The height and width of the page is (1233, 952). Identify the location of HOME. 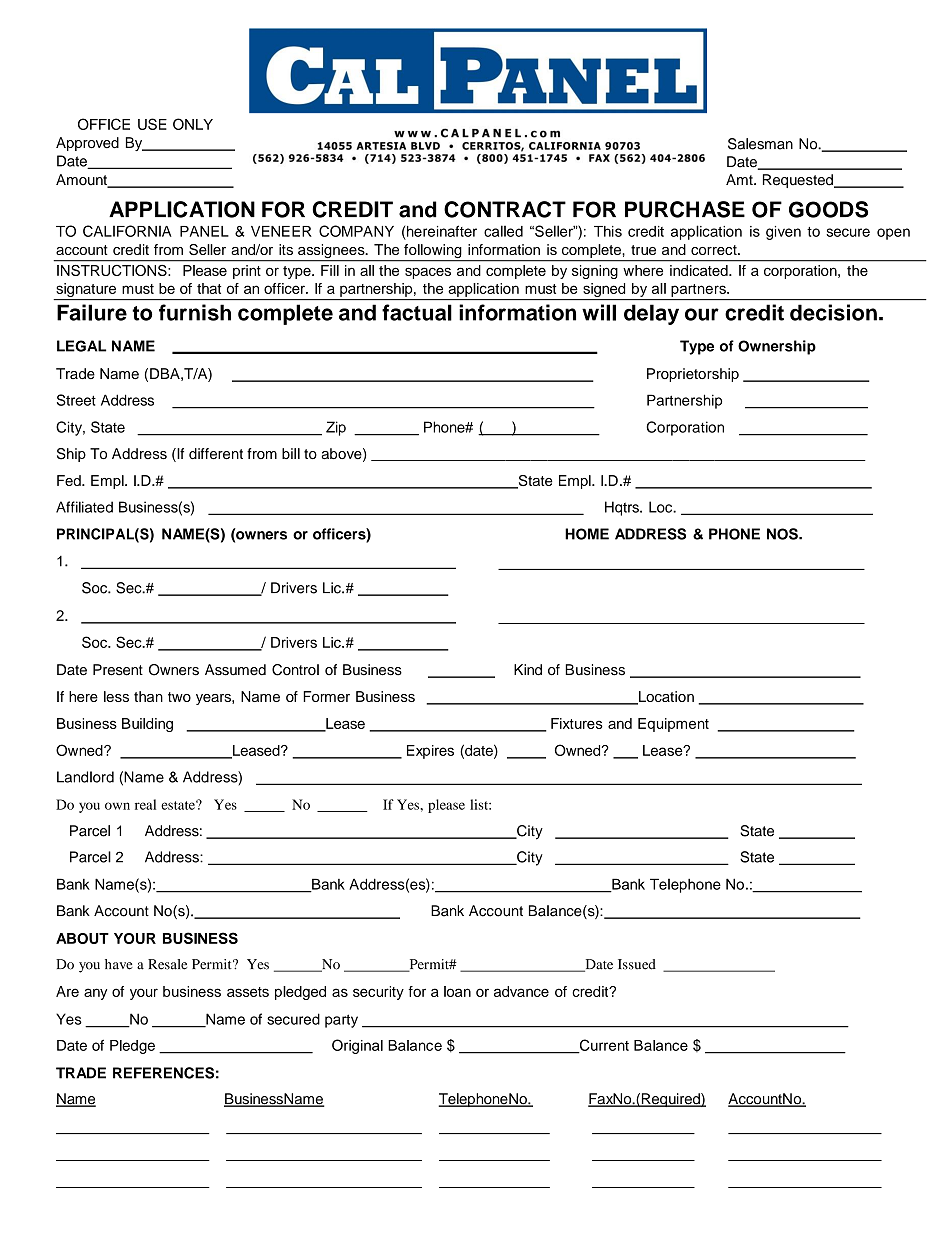
(587, 534).
